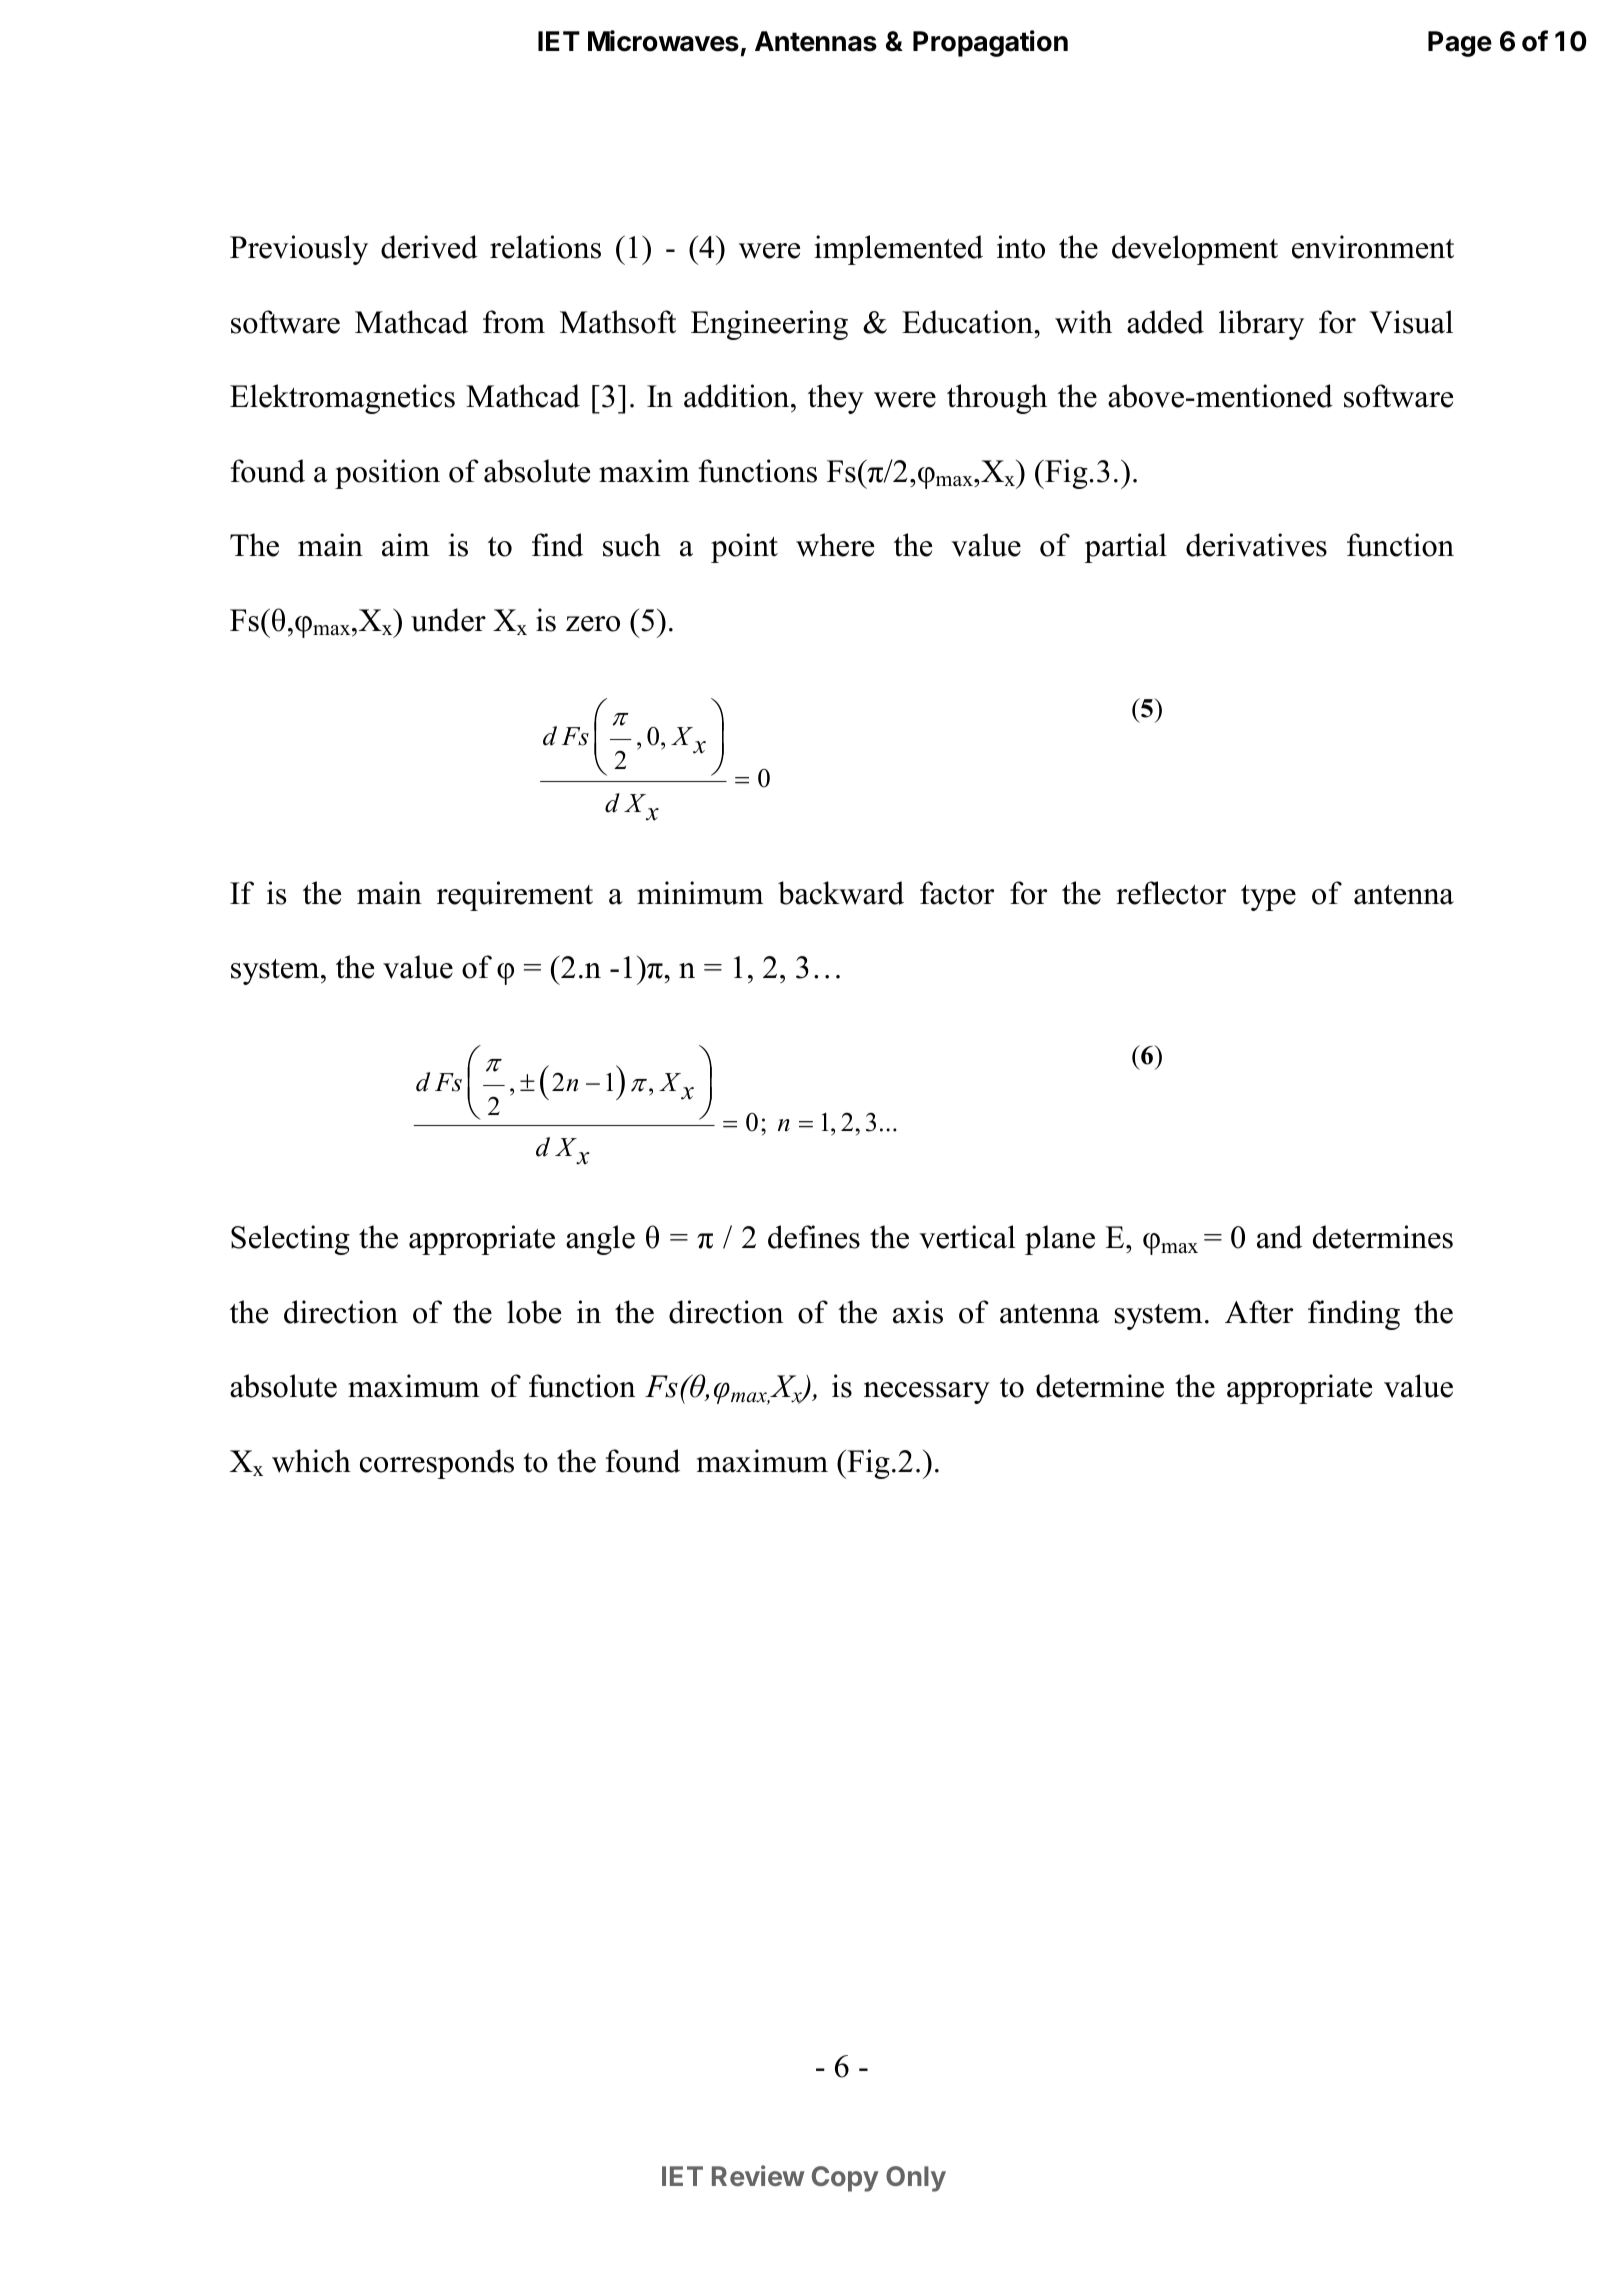 The width and height of the screenshot is (1606, 2273). Describe the element at coordinates (515, 896) in the screenshot. I see `requirement` at that location.
